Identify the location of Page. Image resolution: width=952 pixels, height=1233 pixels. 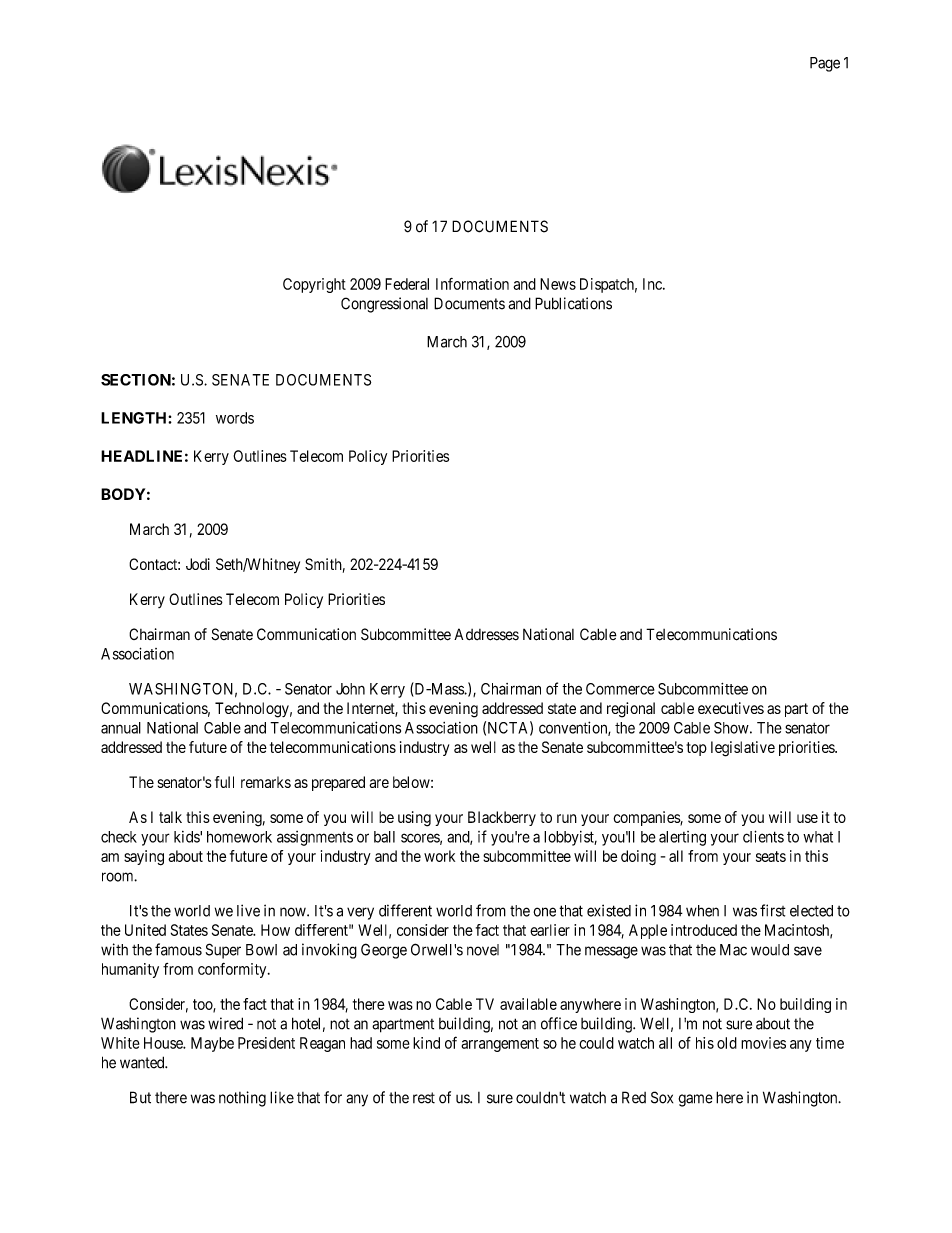
(825, 64).
